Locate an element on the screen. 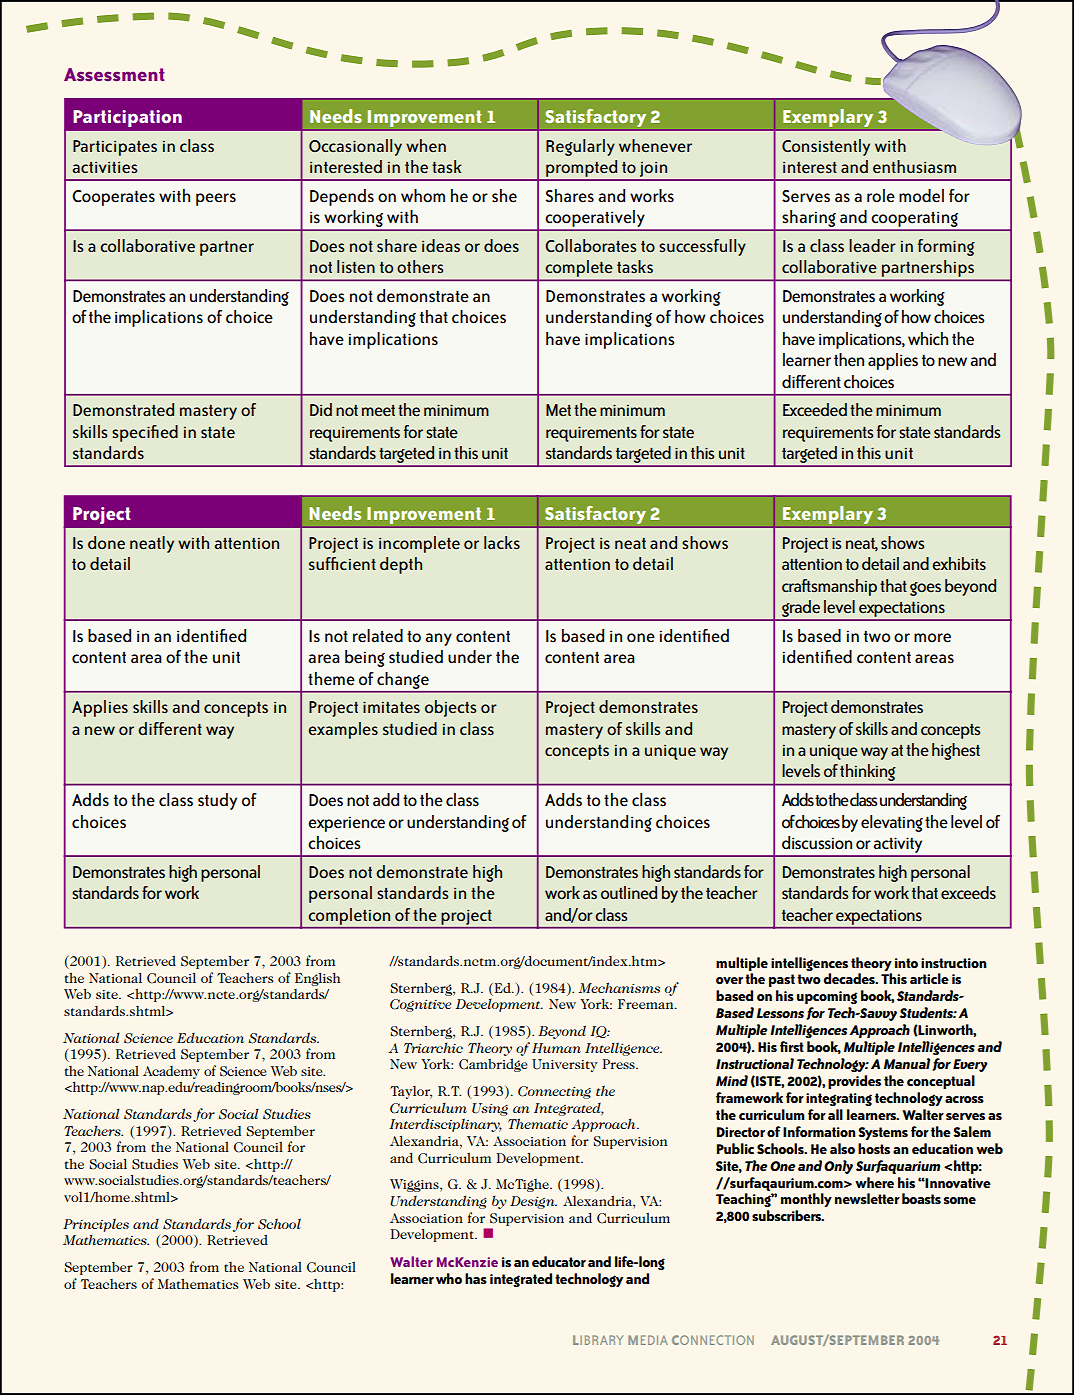 Image resolution: width=1074 pixels, height=1395 pixels. outlined is located at coordinates (629, 893).
